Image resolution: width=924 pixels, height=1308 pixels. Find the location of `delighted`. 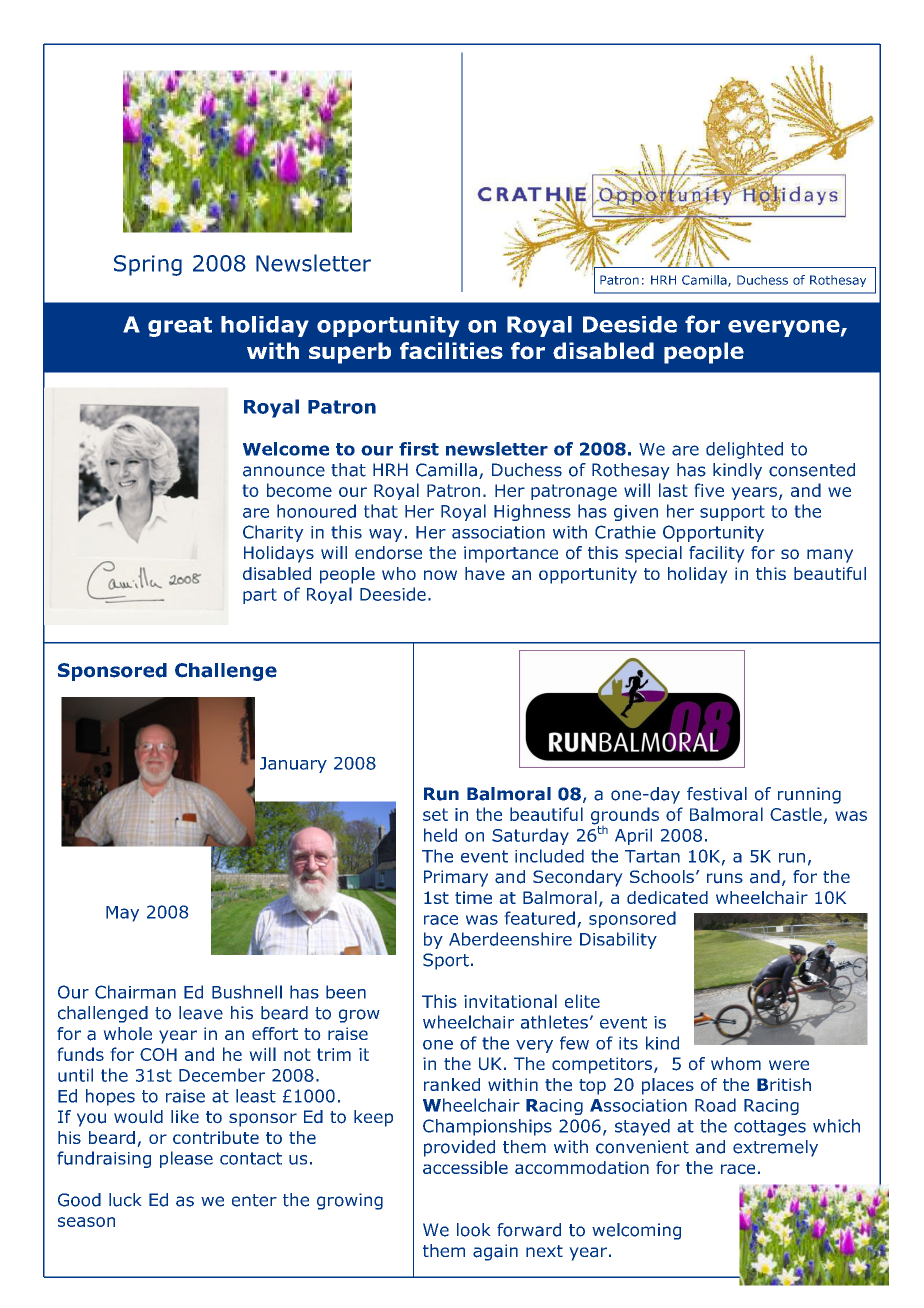

delighted is located at coordinates (744, 450).
